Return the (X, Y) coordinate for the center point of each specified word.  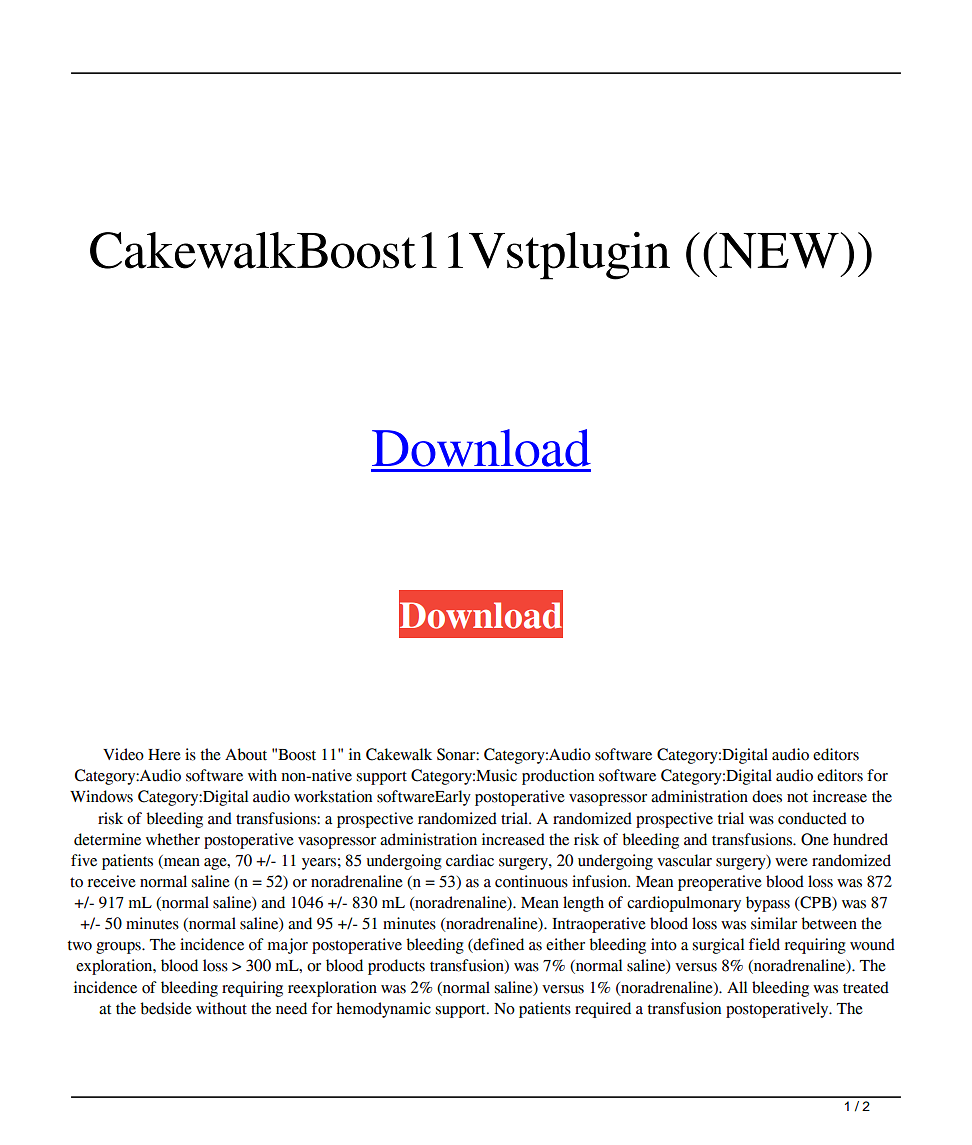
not (797, 797)
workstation (333, 796)
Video (123, 754)
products (396, 967)
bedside (166, 1008)
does (767, 796)
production (558, 777)
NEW (779, 251)
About (246, 754)
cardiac (470, 860)
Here (164, 755)
